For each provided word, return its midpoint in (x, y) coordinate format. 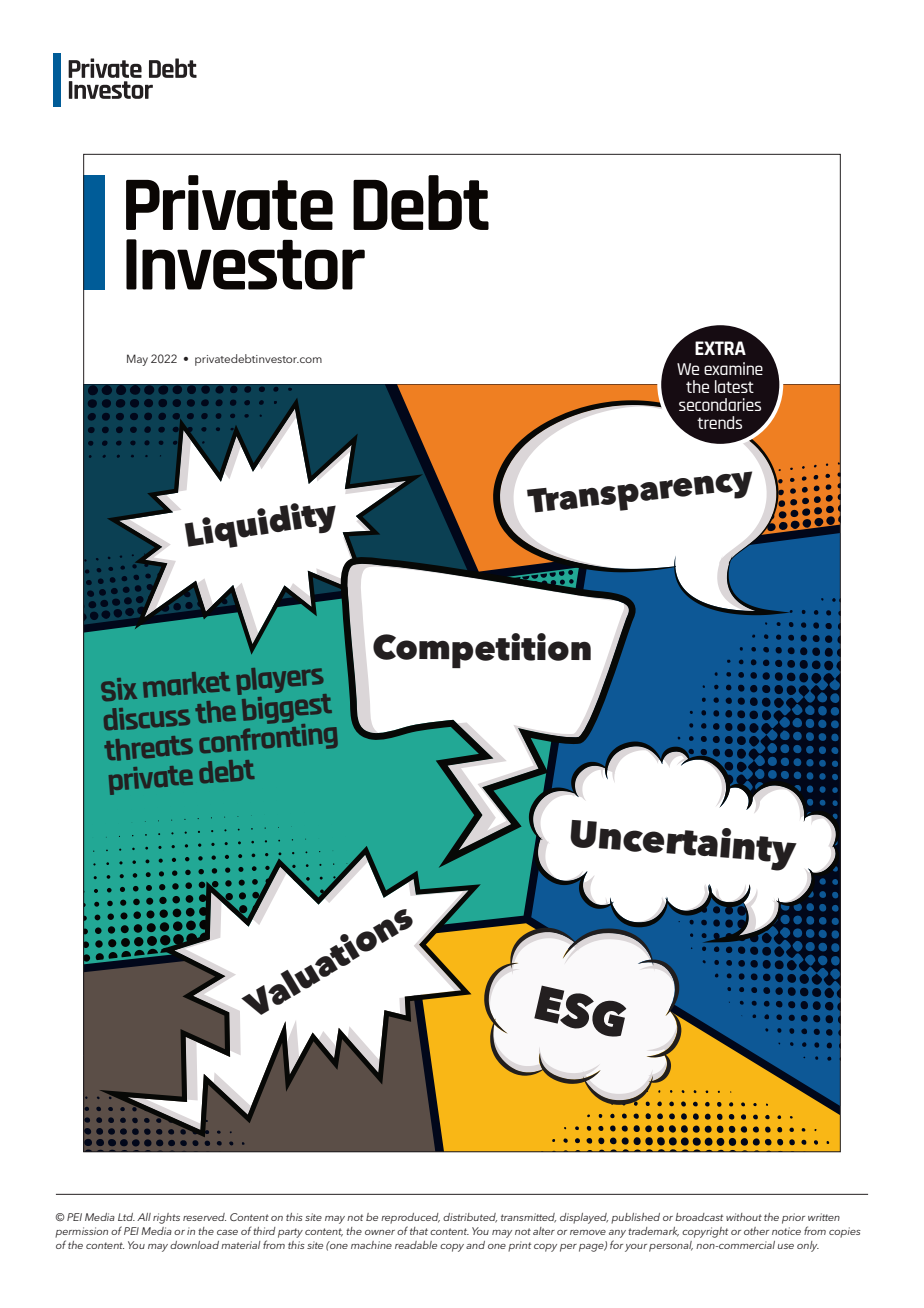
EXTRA (720, 348)
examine (733, 368)
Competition (482, 650)
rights (166, 1218)
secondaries (720, 404)
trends (719, 422)
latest (734, 386)
